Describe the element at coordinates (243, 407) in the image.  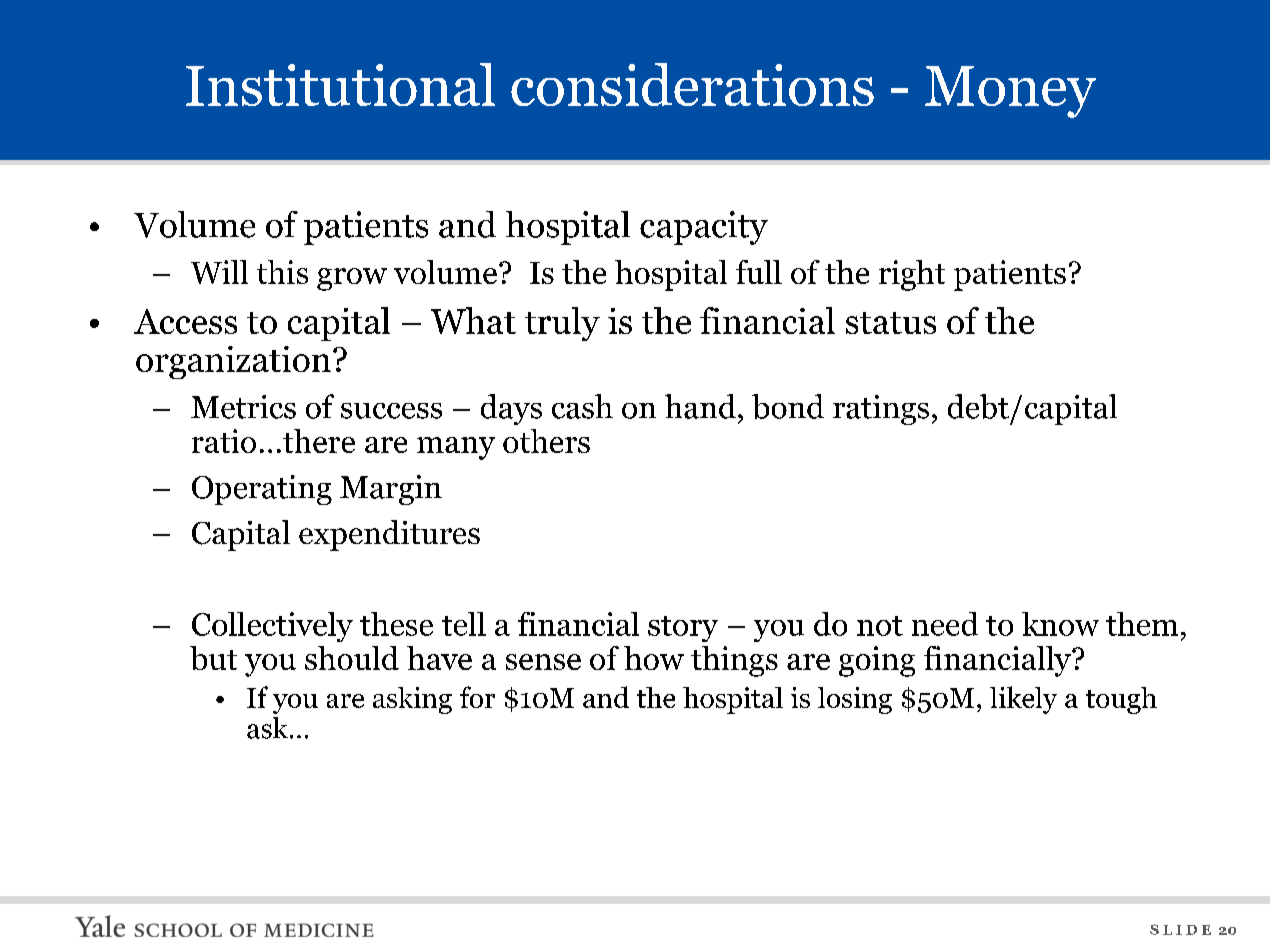
I see `Metrics` at that location.
